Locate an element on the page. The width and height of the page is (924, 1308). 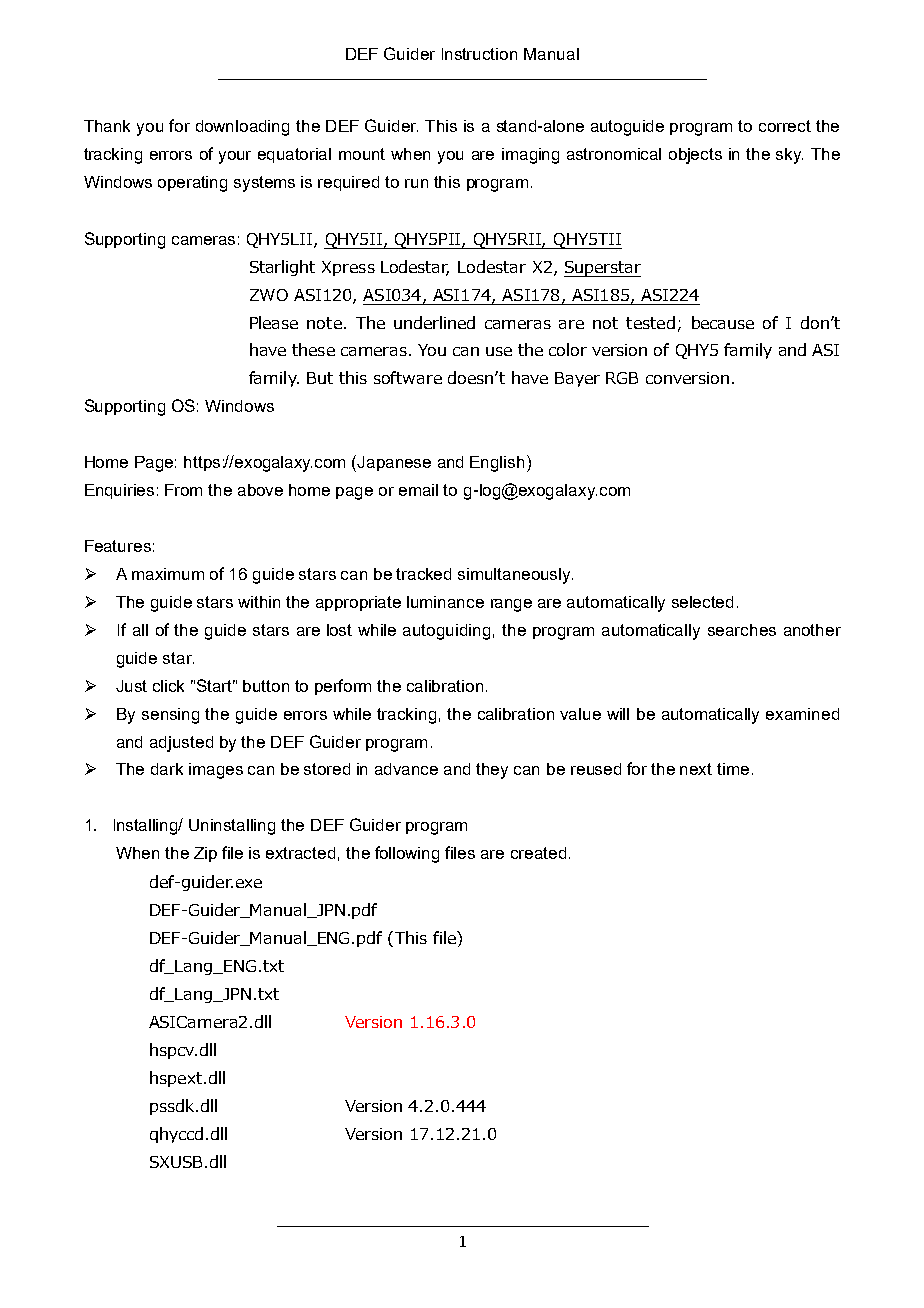
Please is located at coordinates (274, 322).
